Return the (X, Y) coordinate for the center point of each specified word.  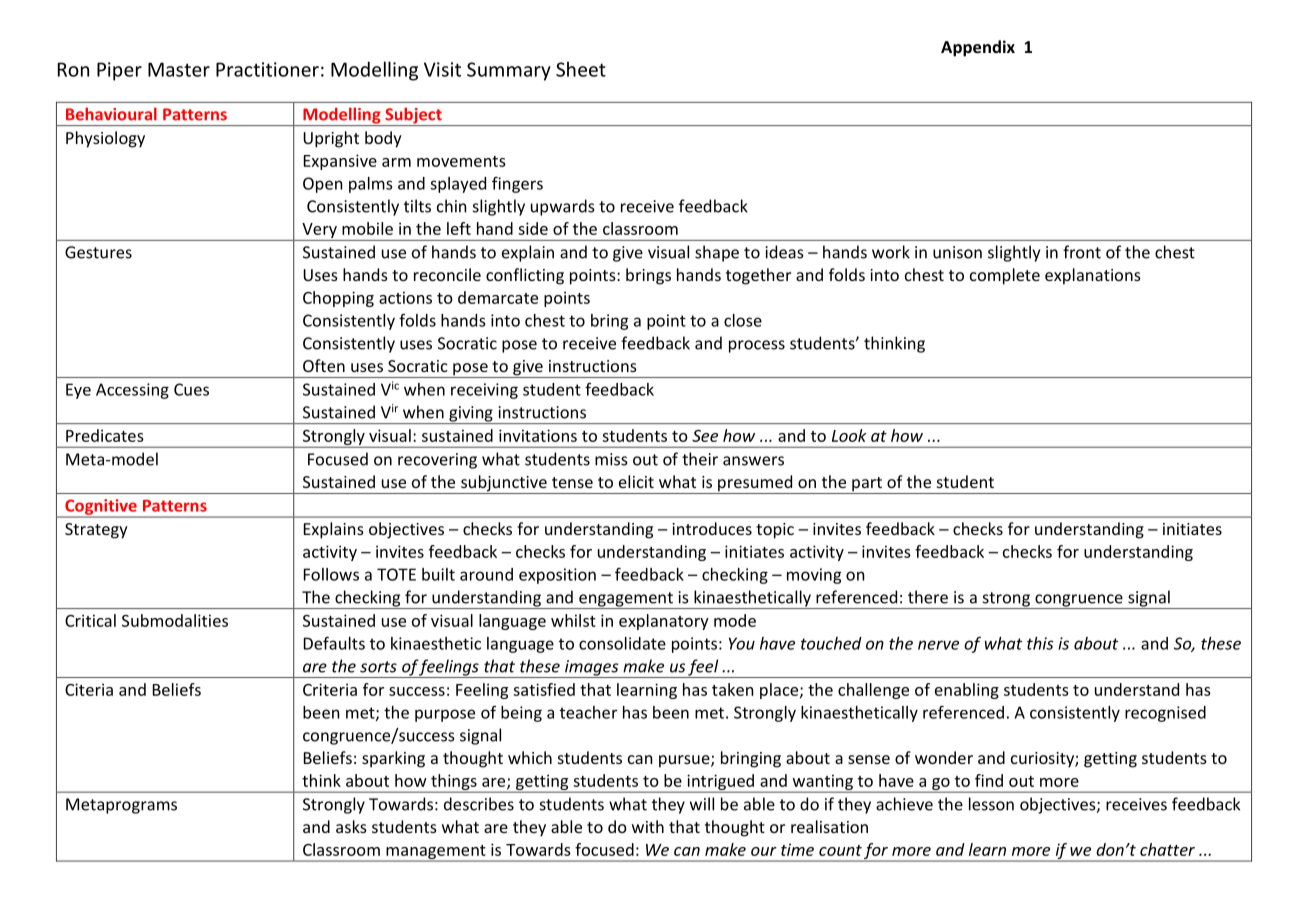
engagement (626, 600)
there (928, 597)
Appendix (978, 48)
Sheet (581, 69)
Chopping (338, 299)
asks (351, 826)
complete (1005, 276)
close (743, 320)
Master (179, 69)
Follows (331, 574)
